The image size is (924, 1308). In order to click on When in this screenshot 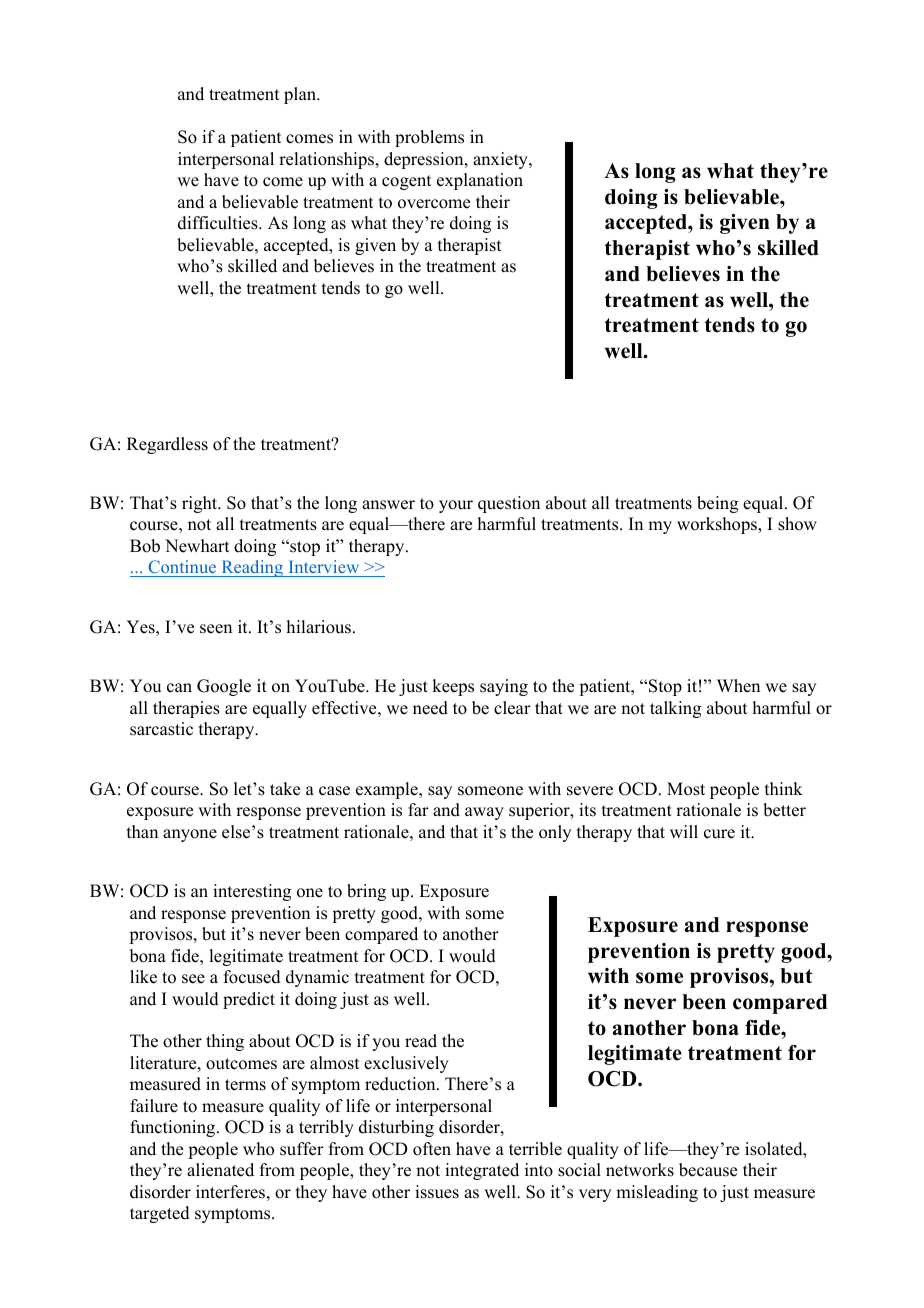, I will do `click(738, 686)`.
